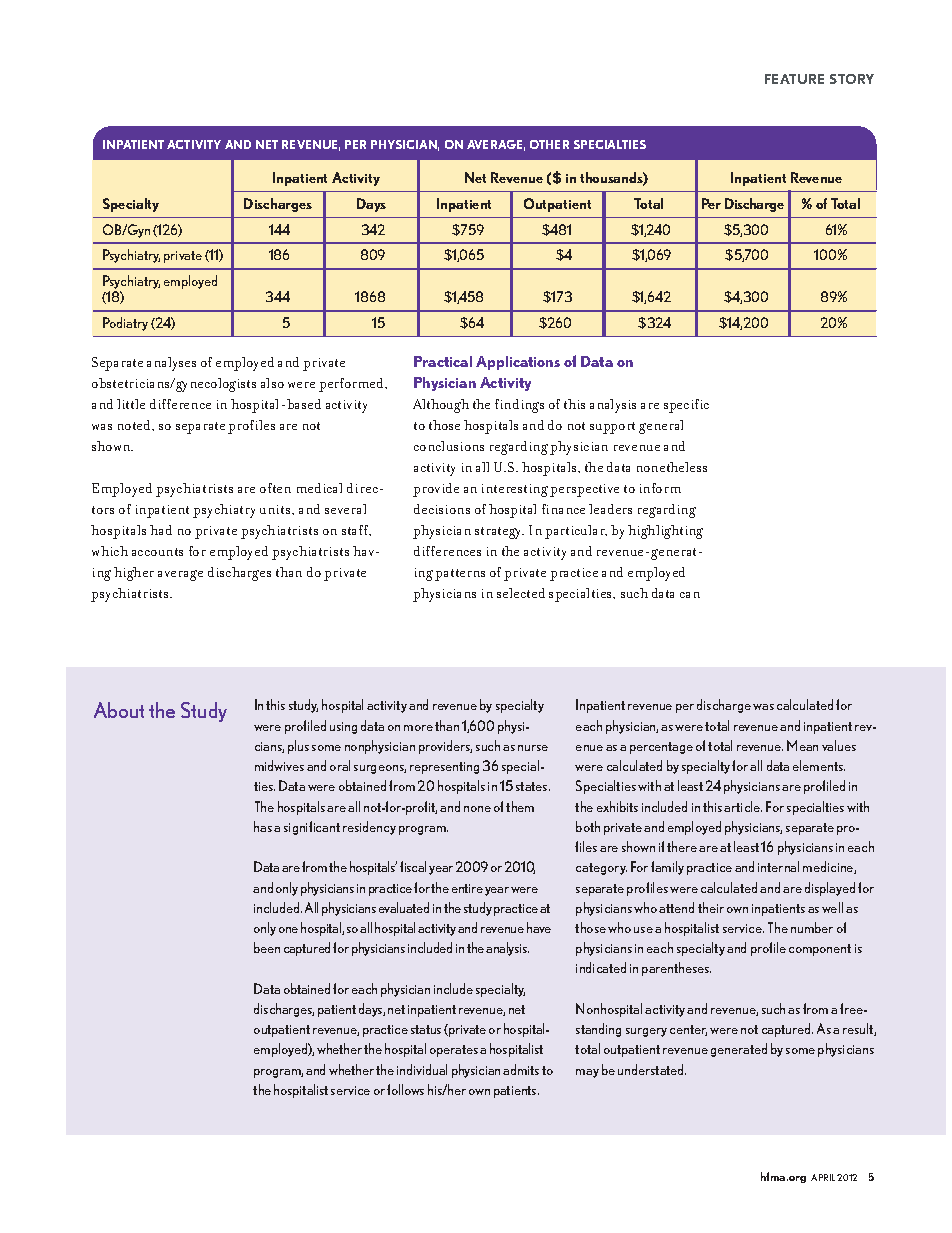 This screenshot has width=952, height=1233. Describe the element at coordinates (823, 1177) in the screenshot. I see `APRIL` at that location.
